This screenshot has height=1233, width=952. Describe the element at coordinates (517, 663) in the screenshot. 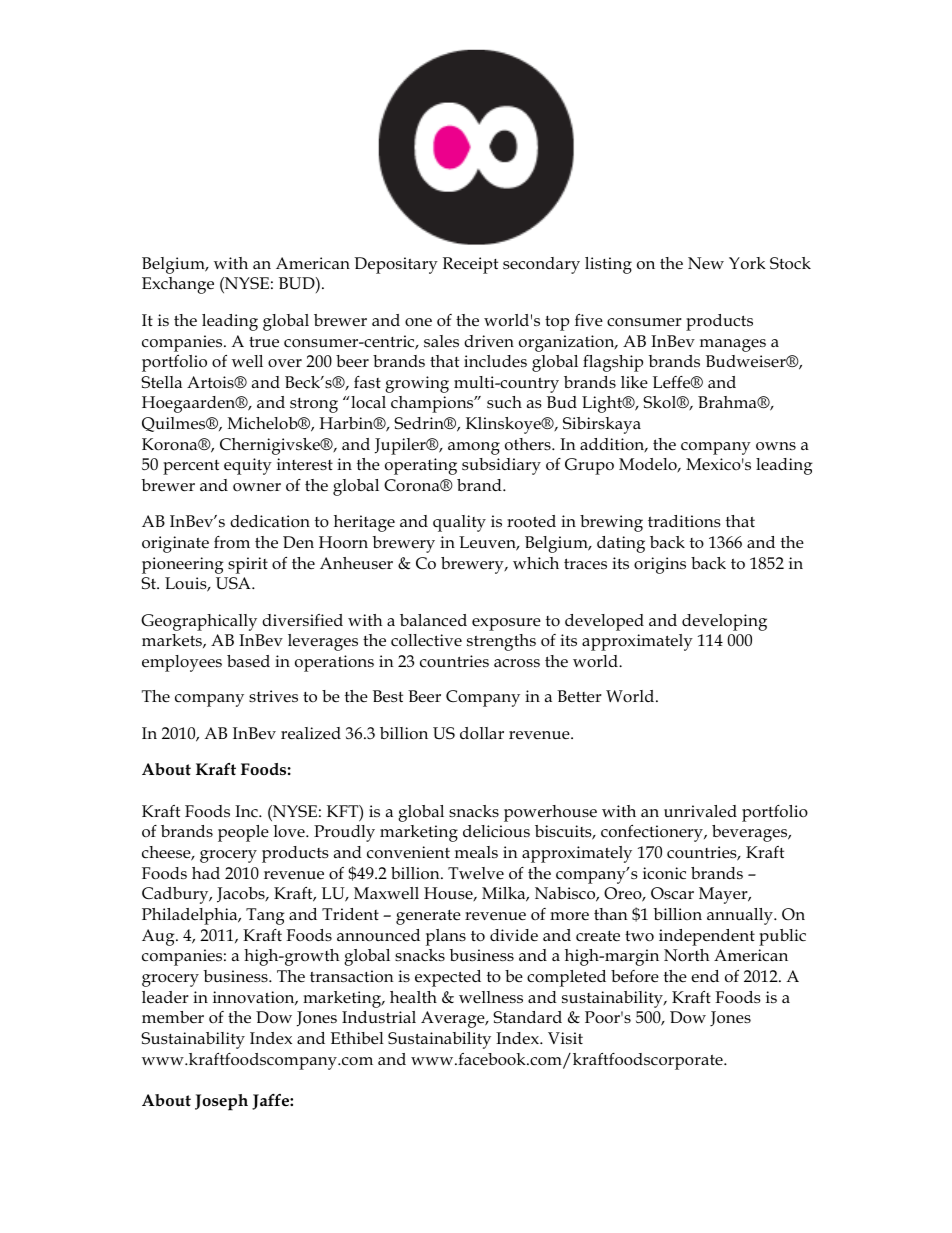

I see `across` at that location.
